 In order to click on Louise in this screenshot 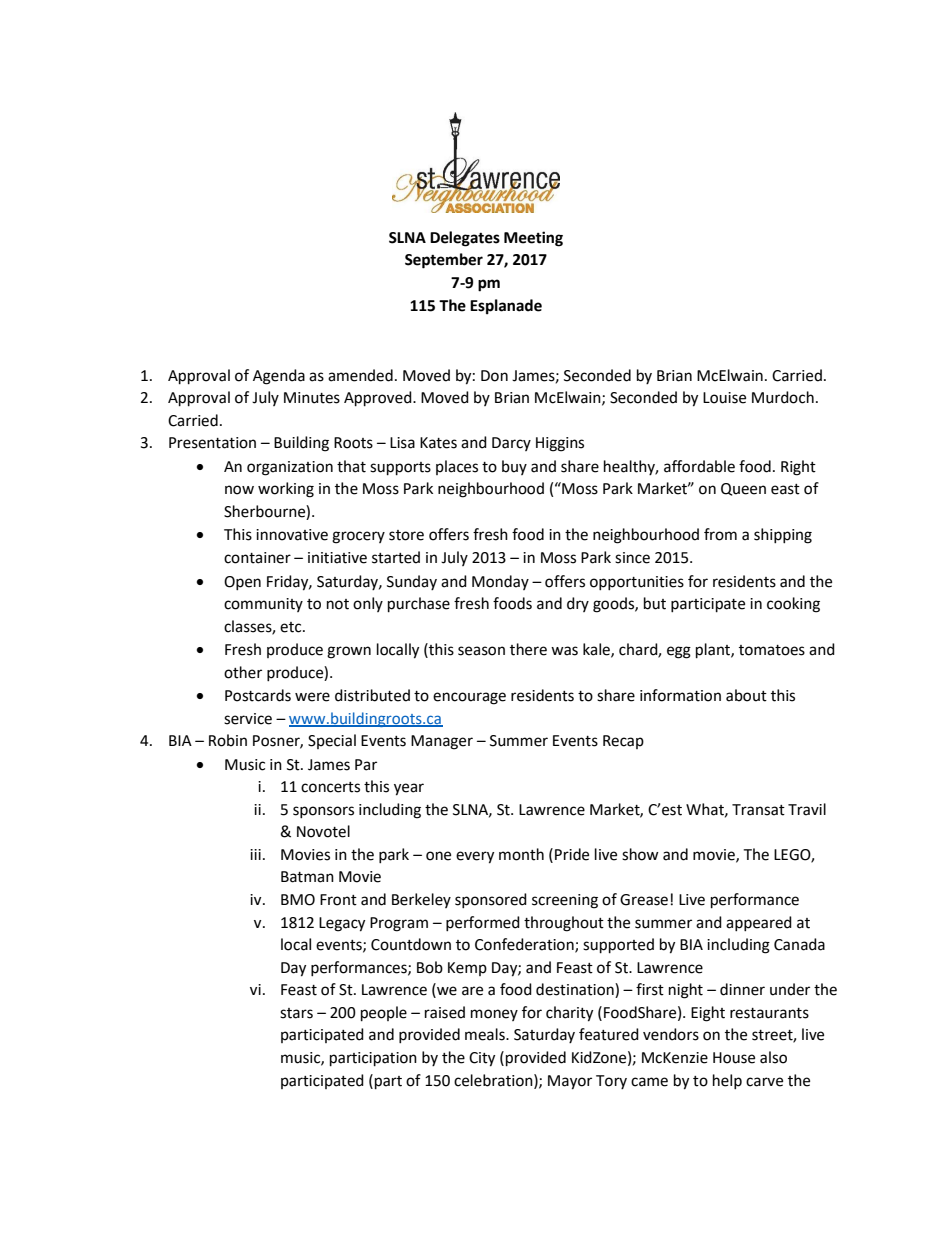, I will do `click(724, 398)`.
